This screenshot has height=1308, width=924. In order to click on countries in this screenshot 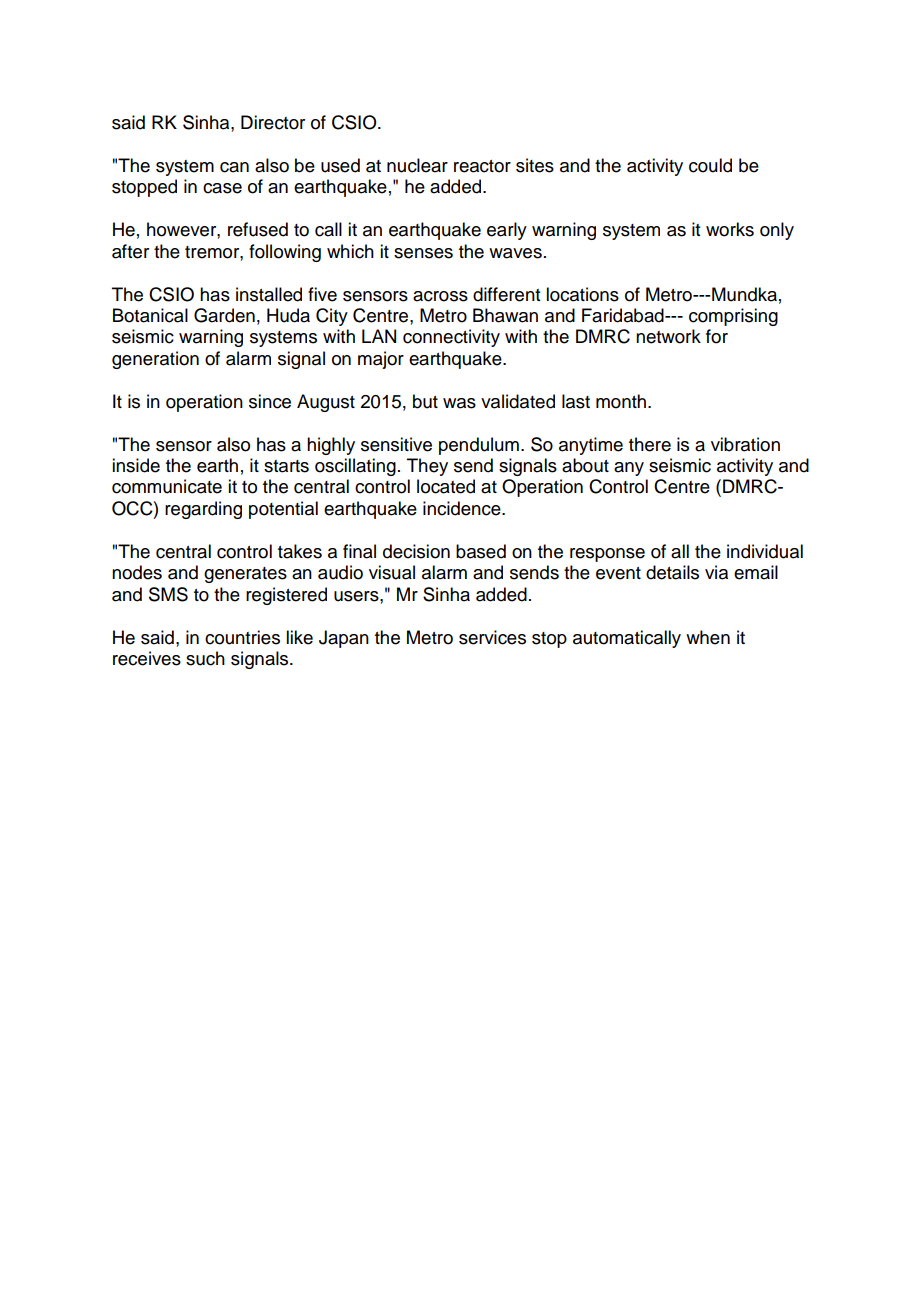, I will do `click(242, 637)`.
